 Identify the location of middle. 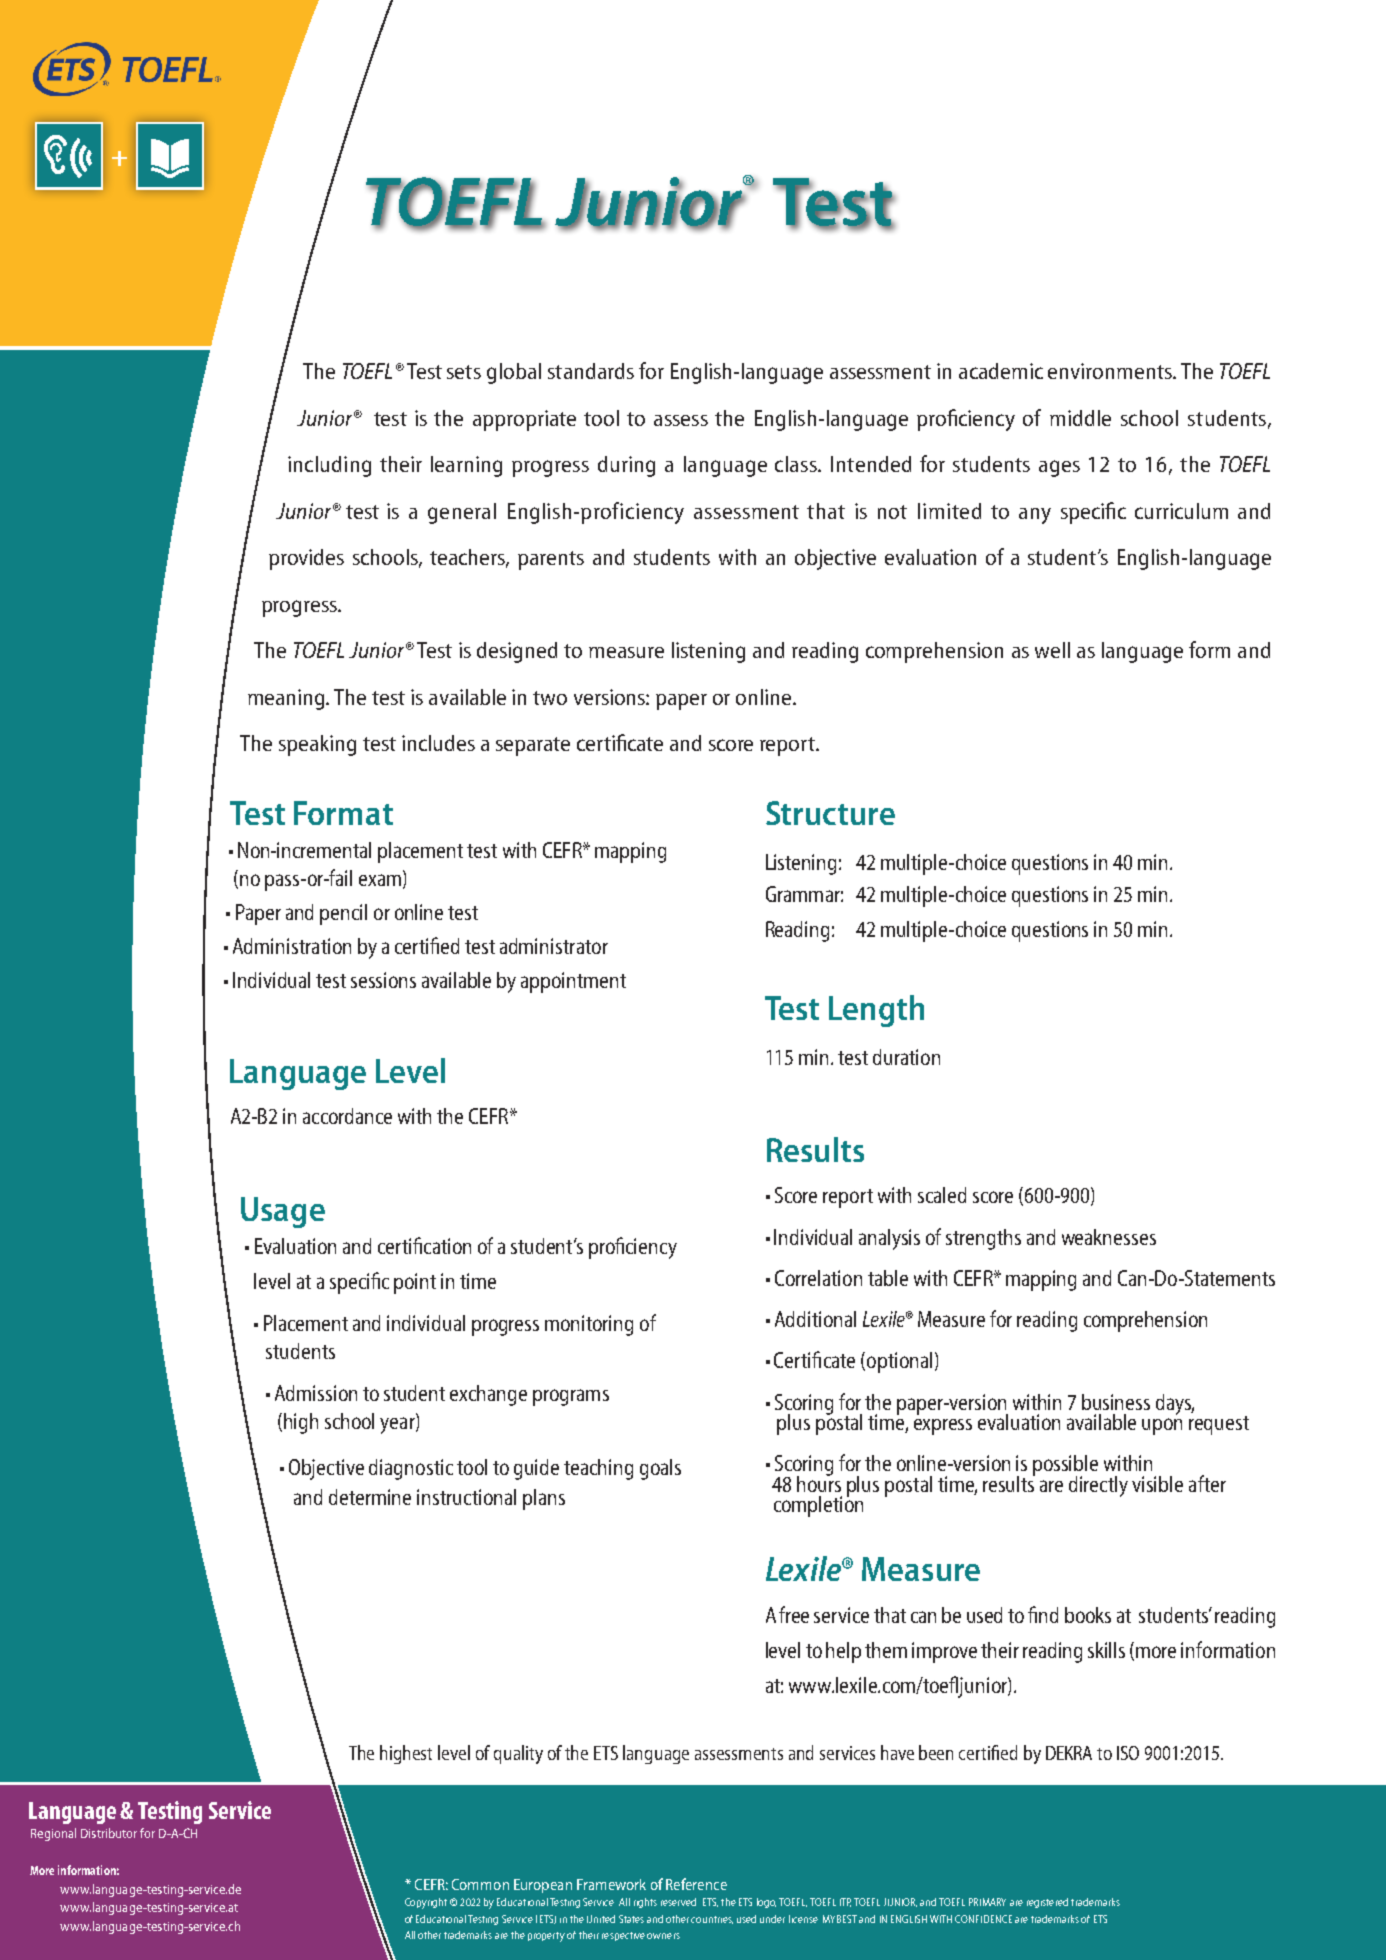
(1080, 418).
